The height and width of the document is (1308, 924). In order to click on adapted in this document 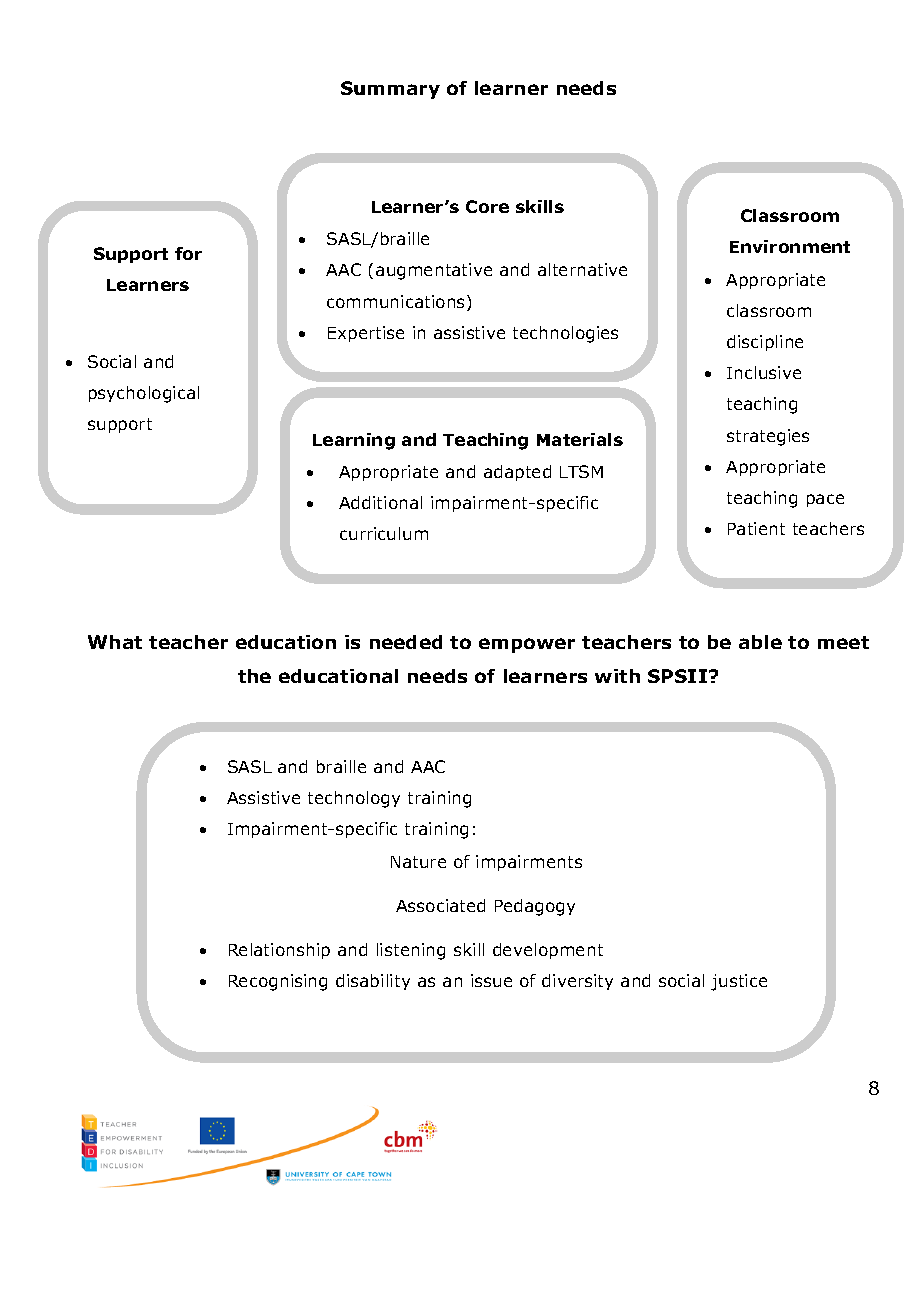, I will do `click(517, 473)`.
